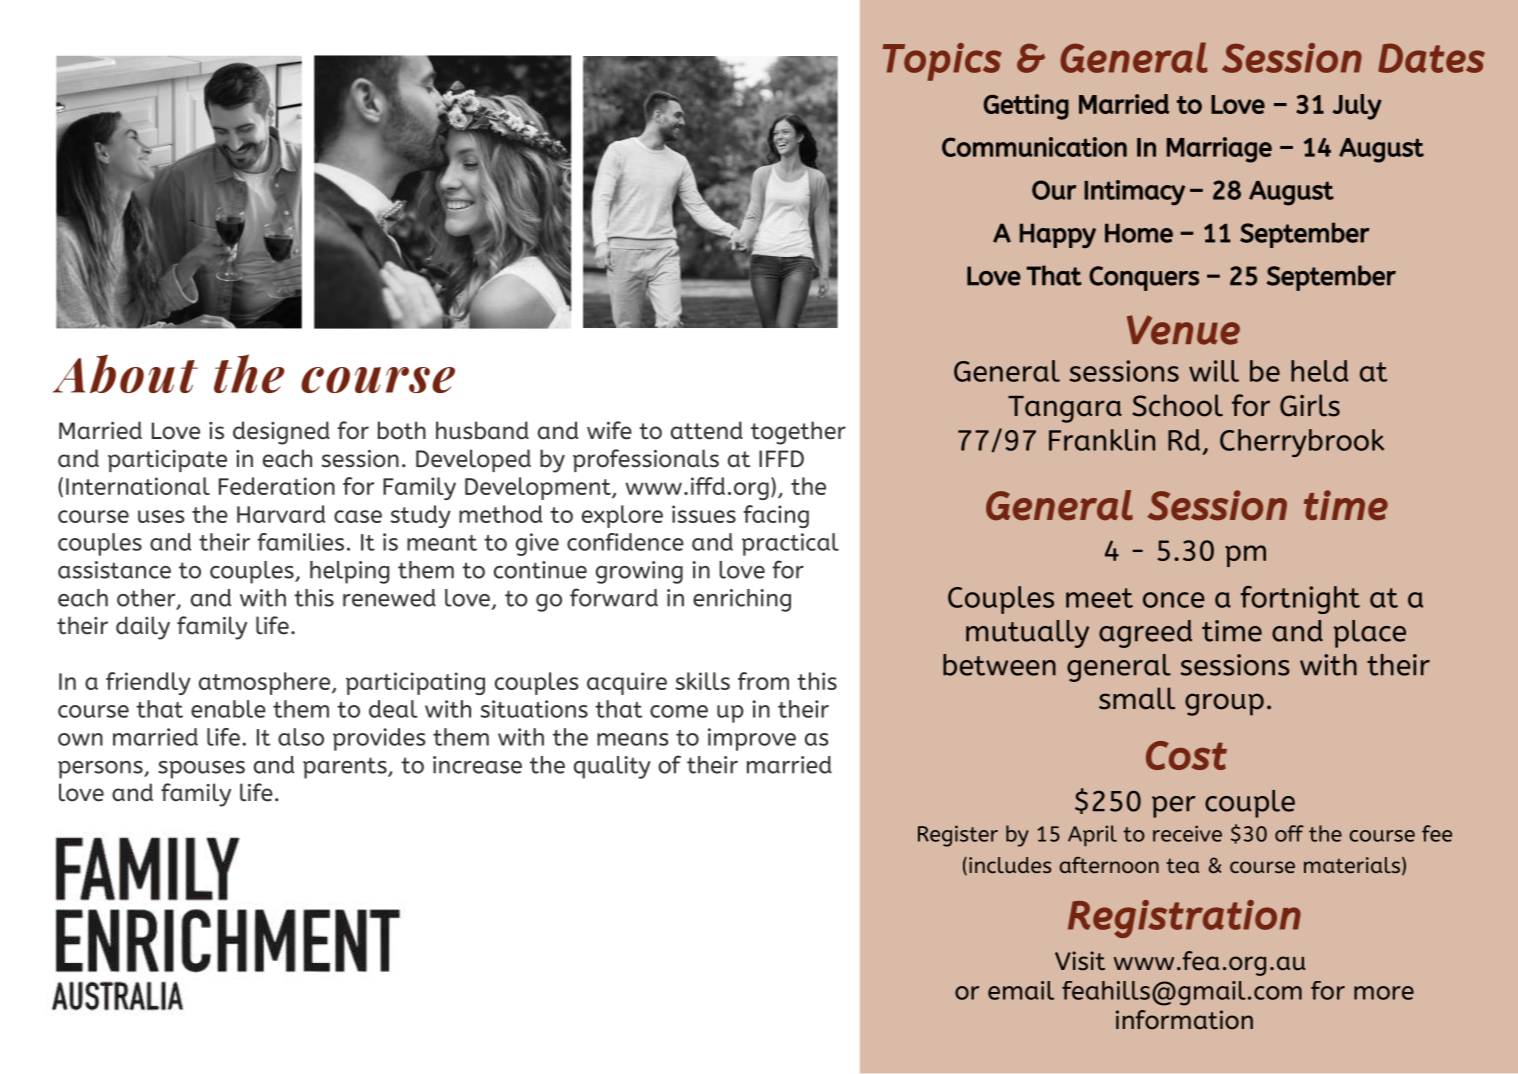 Image resolution: width=1518 pixels, height=1074 pixels. Describe the element at coordinates (707, 430) in the image. I see `attend` at that location.
